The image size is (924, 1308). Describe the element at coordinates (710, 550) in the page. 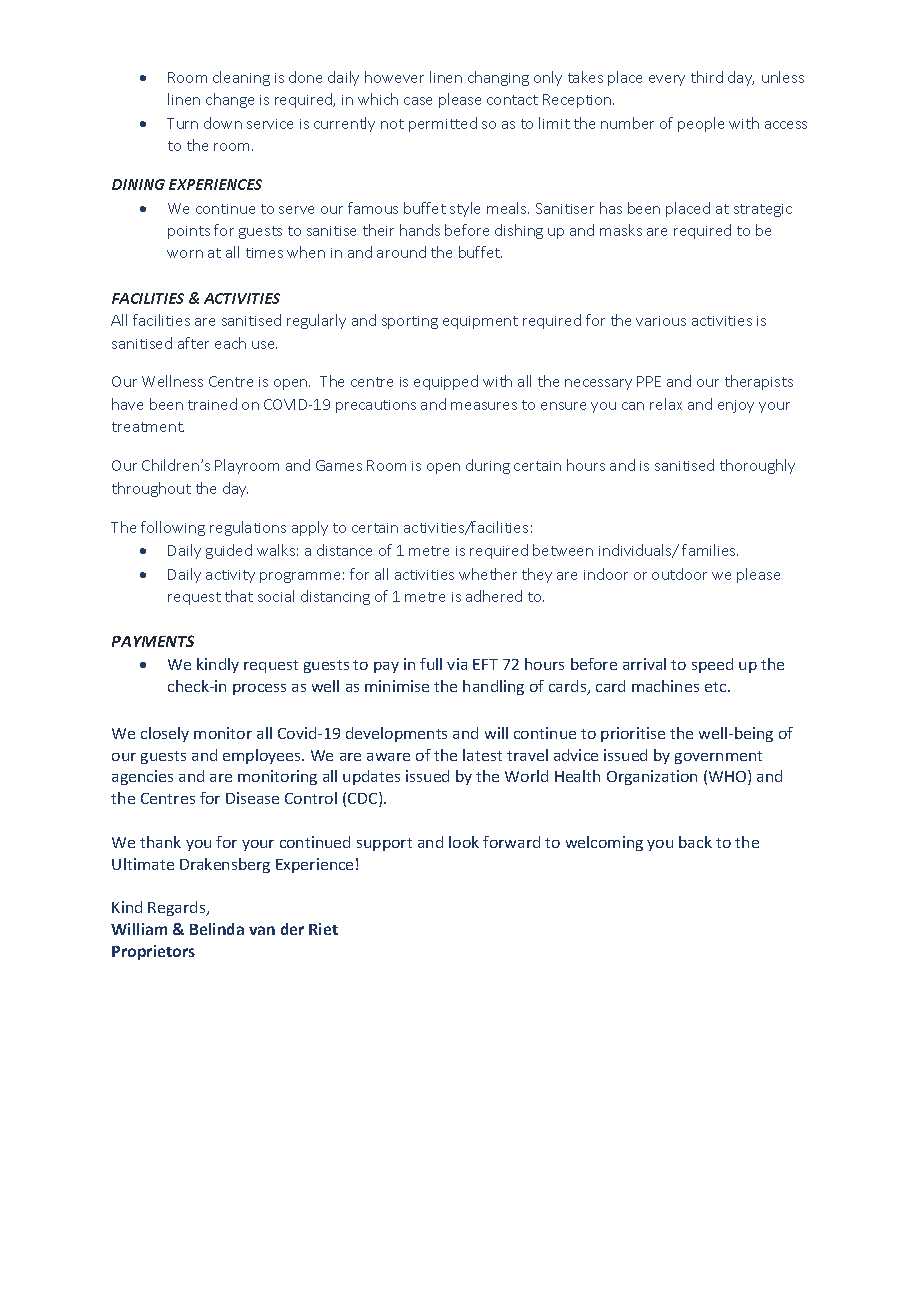

I see `families` at that location.
